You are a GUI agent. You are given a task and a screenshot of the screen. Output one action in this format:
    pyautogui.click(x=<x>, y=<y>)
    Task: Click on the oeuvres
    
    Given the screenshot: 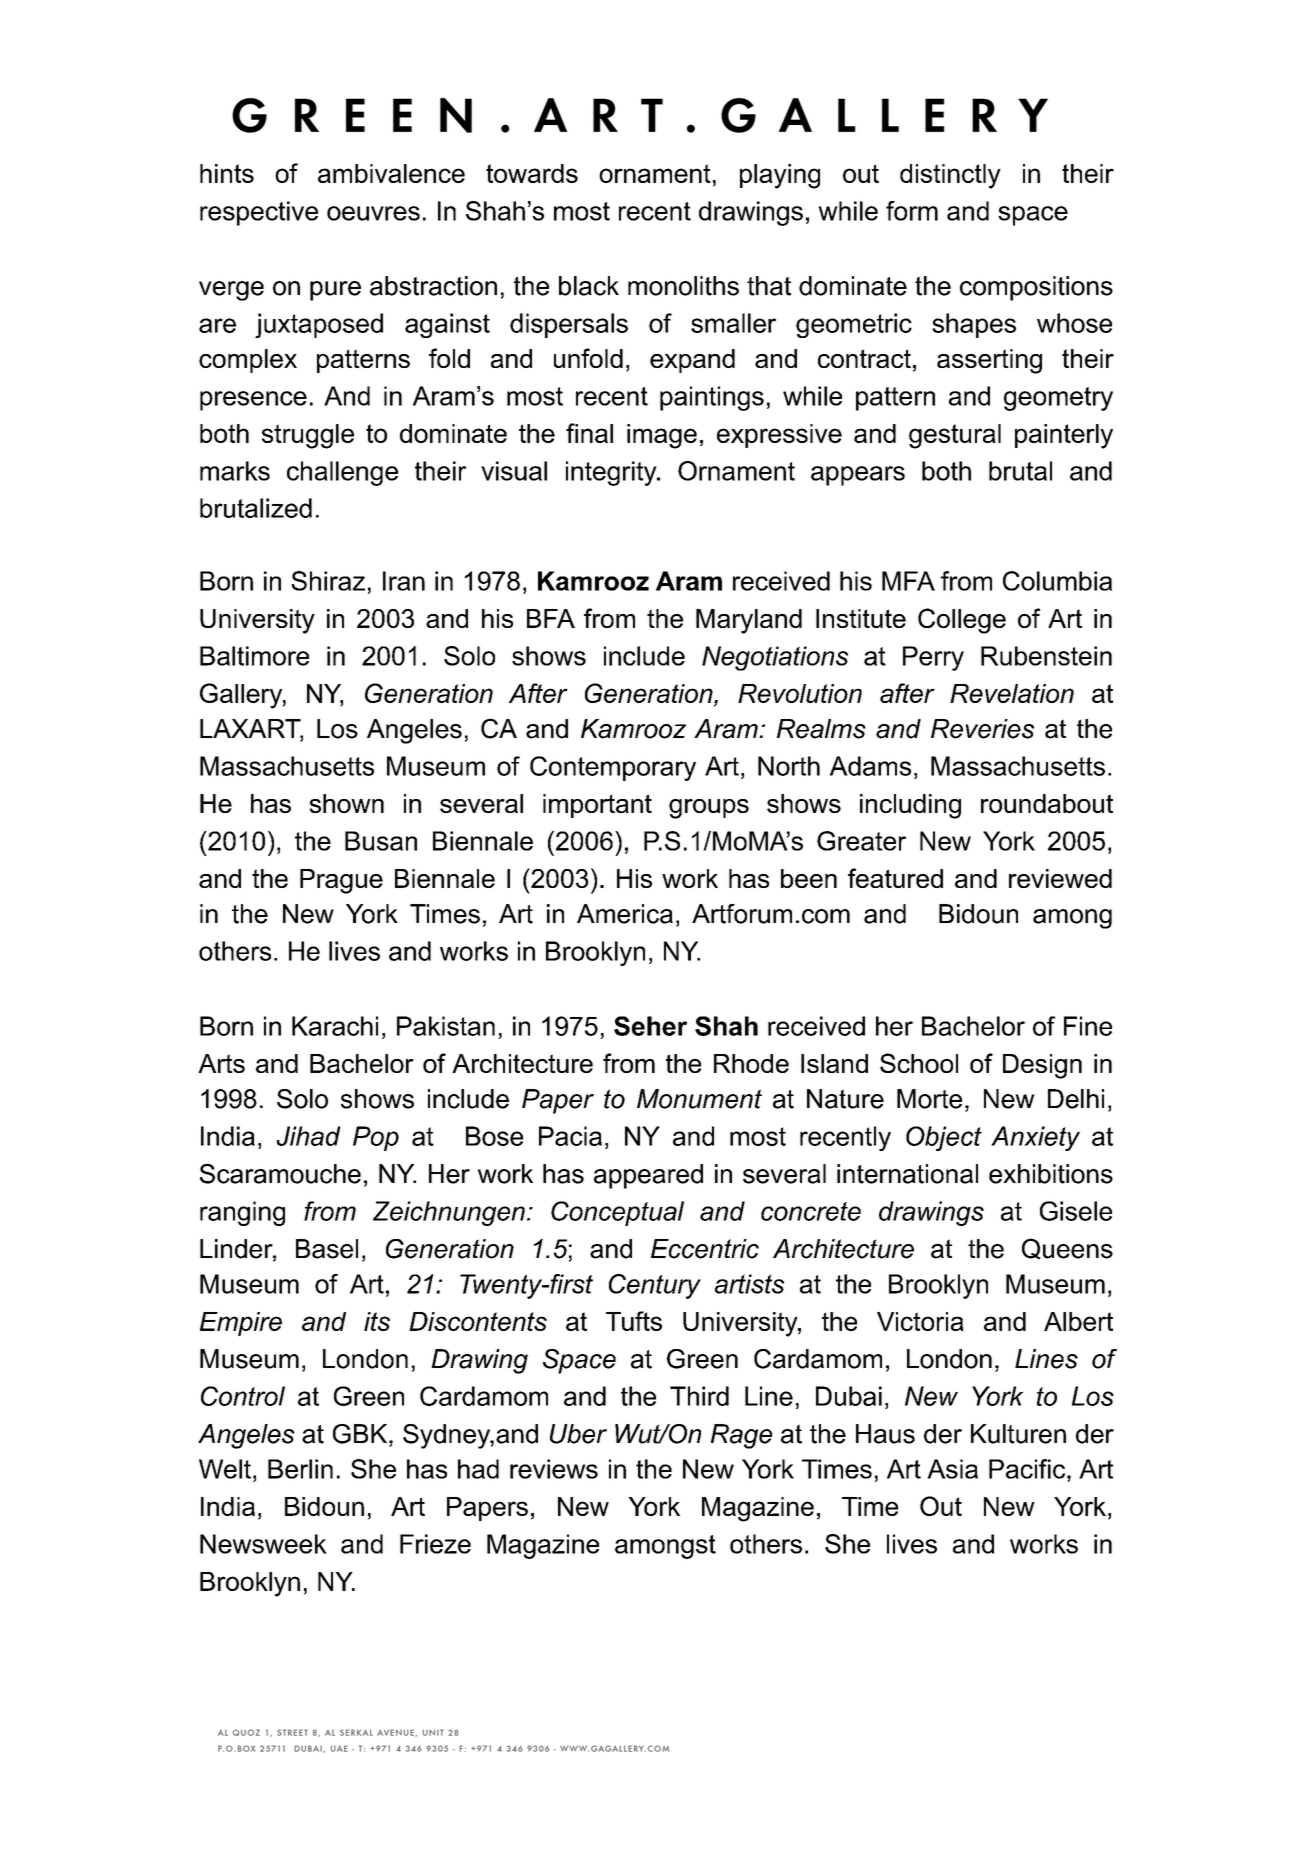 What is the action you would take?
    pyautogui.click(x=373, y=213)
